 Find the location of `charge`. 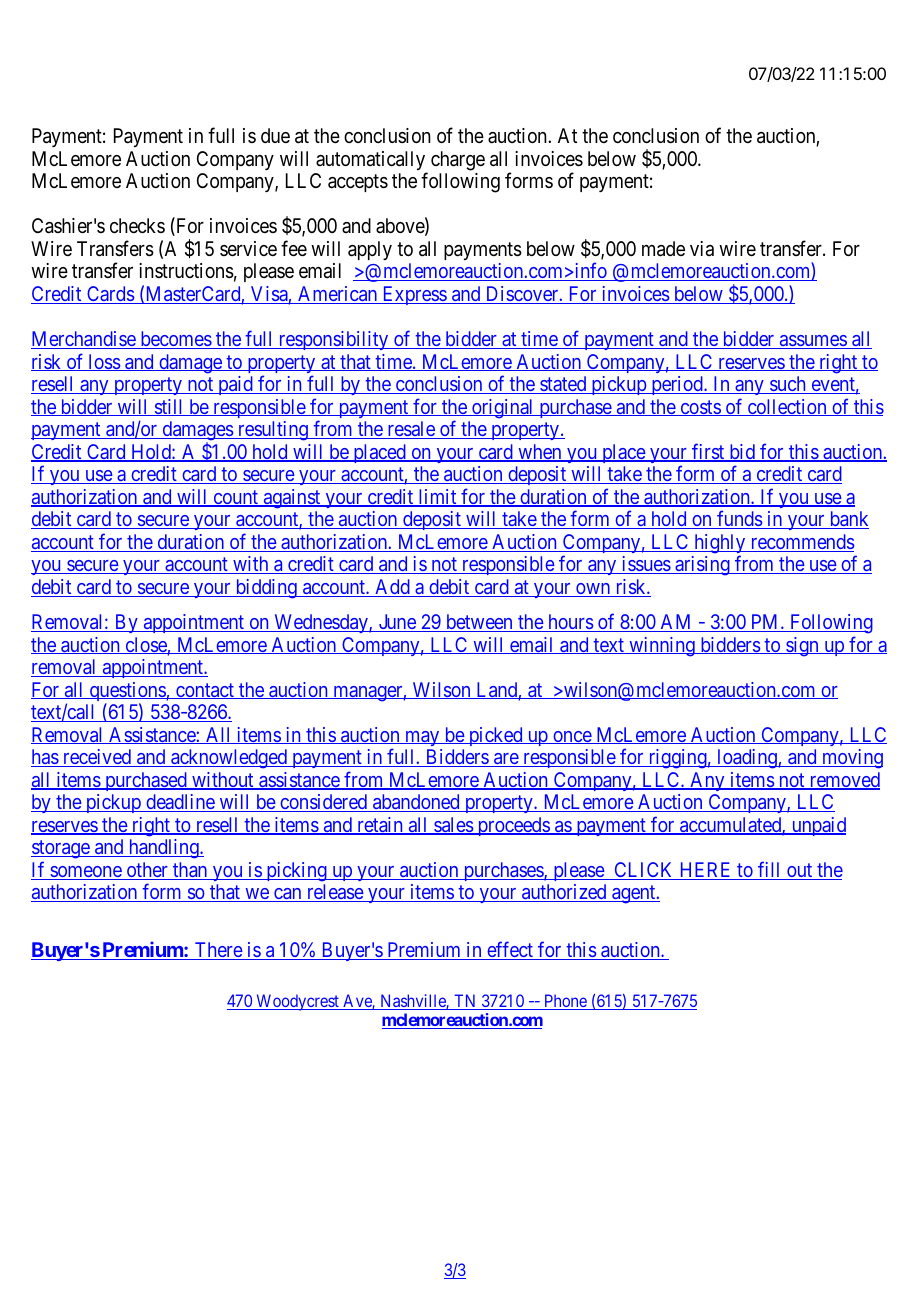

charge is located at coordinates (458, 161).
